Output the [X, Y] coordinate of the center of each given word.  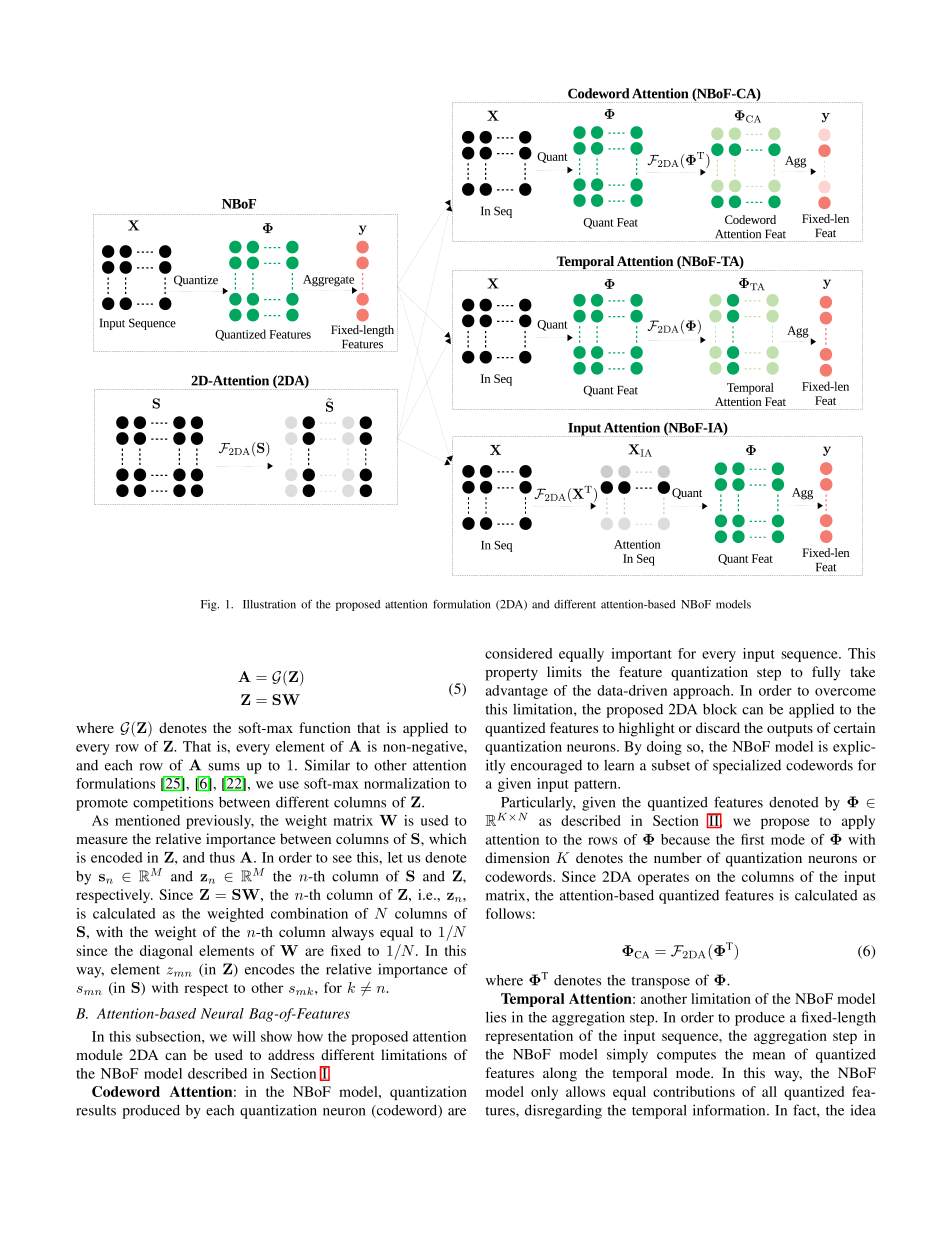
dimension [517, 857]
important [641, 655]
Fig [210, 605]
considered [519, 653]
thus [222, 857]
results [96, 1110]
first [753, 839]
